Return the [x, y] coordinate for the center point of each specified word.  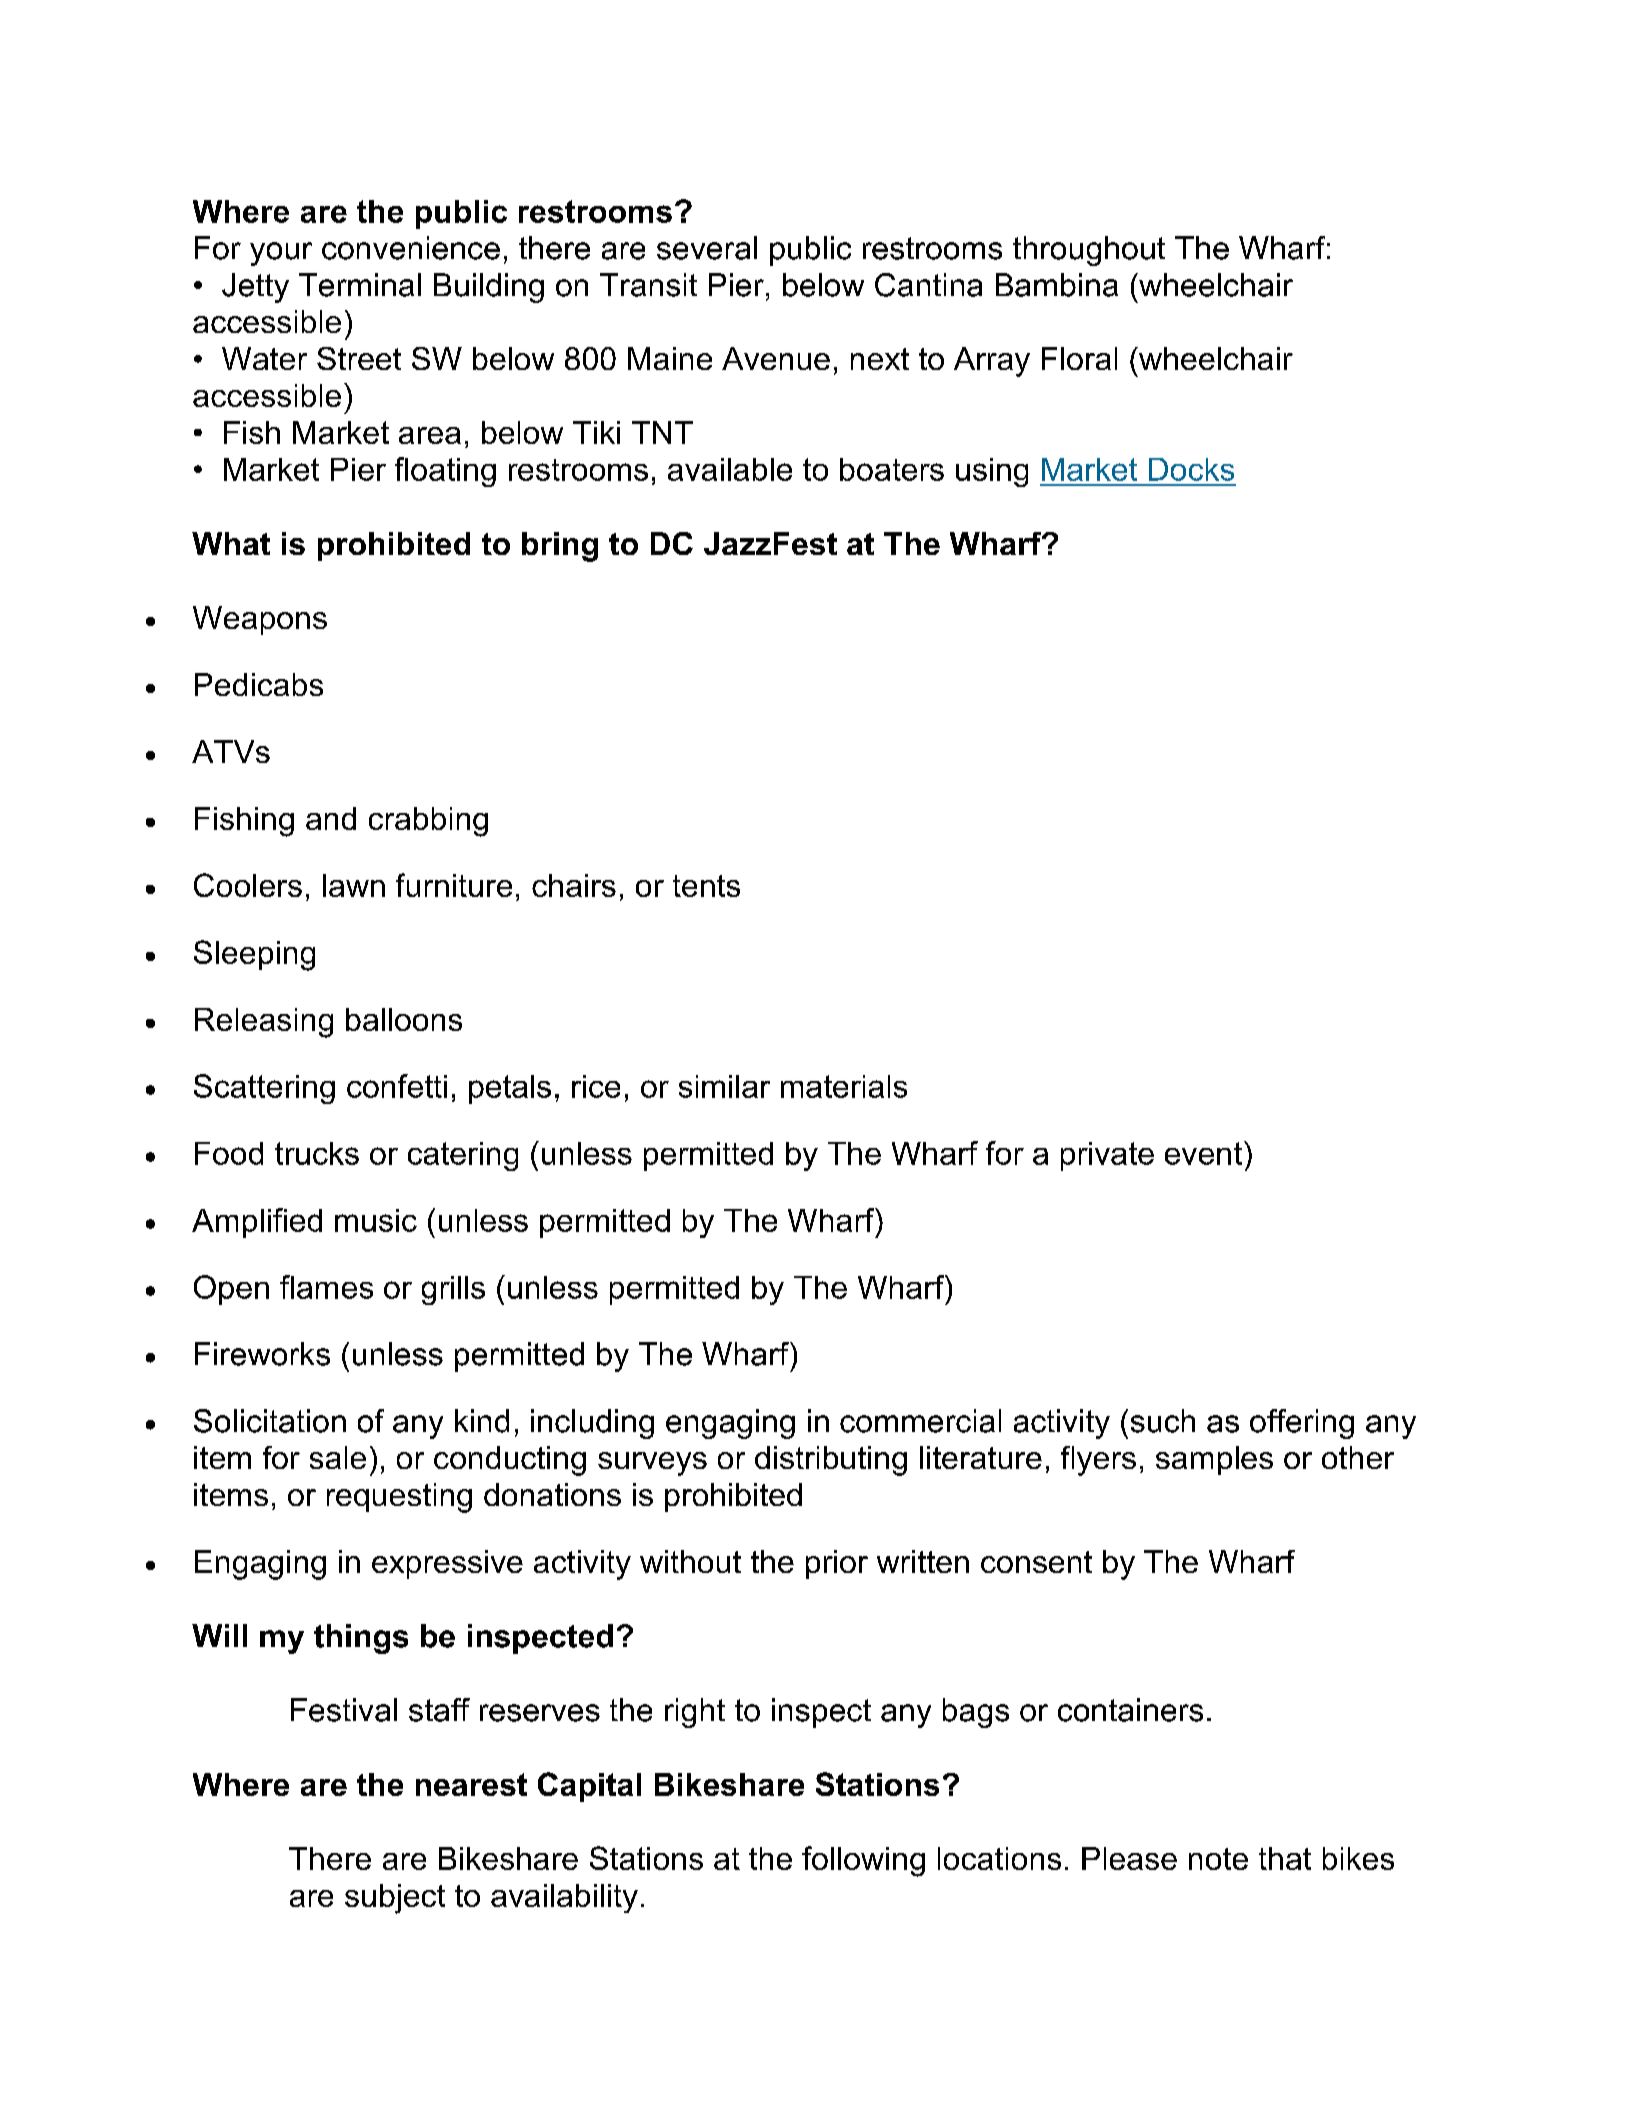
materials [844, 1086]
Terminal [360, 285]
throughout [1089, 251]
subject [395, 1899]
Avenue [776, 358]
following [863, 1861]
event [1203, 1153]
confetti [397, 1086]
